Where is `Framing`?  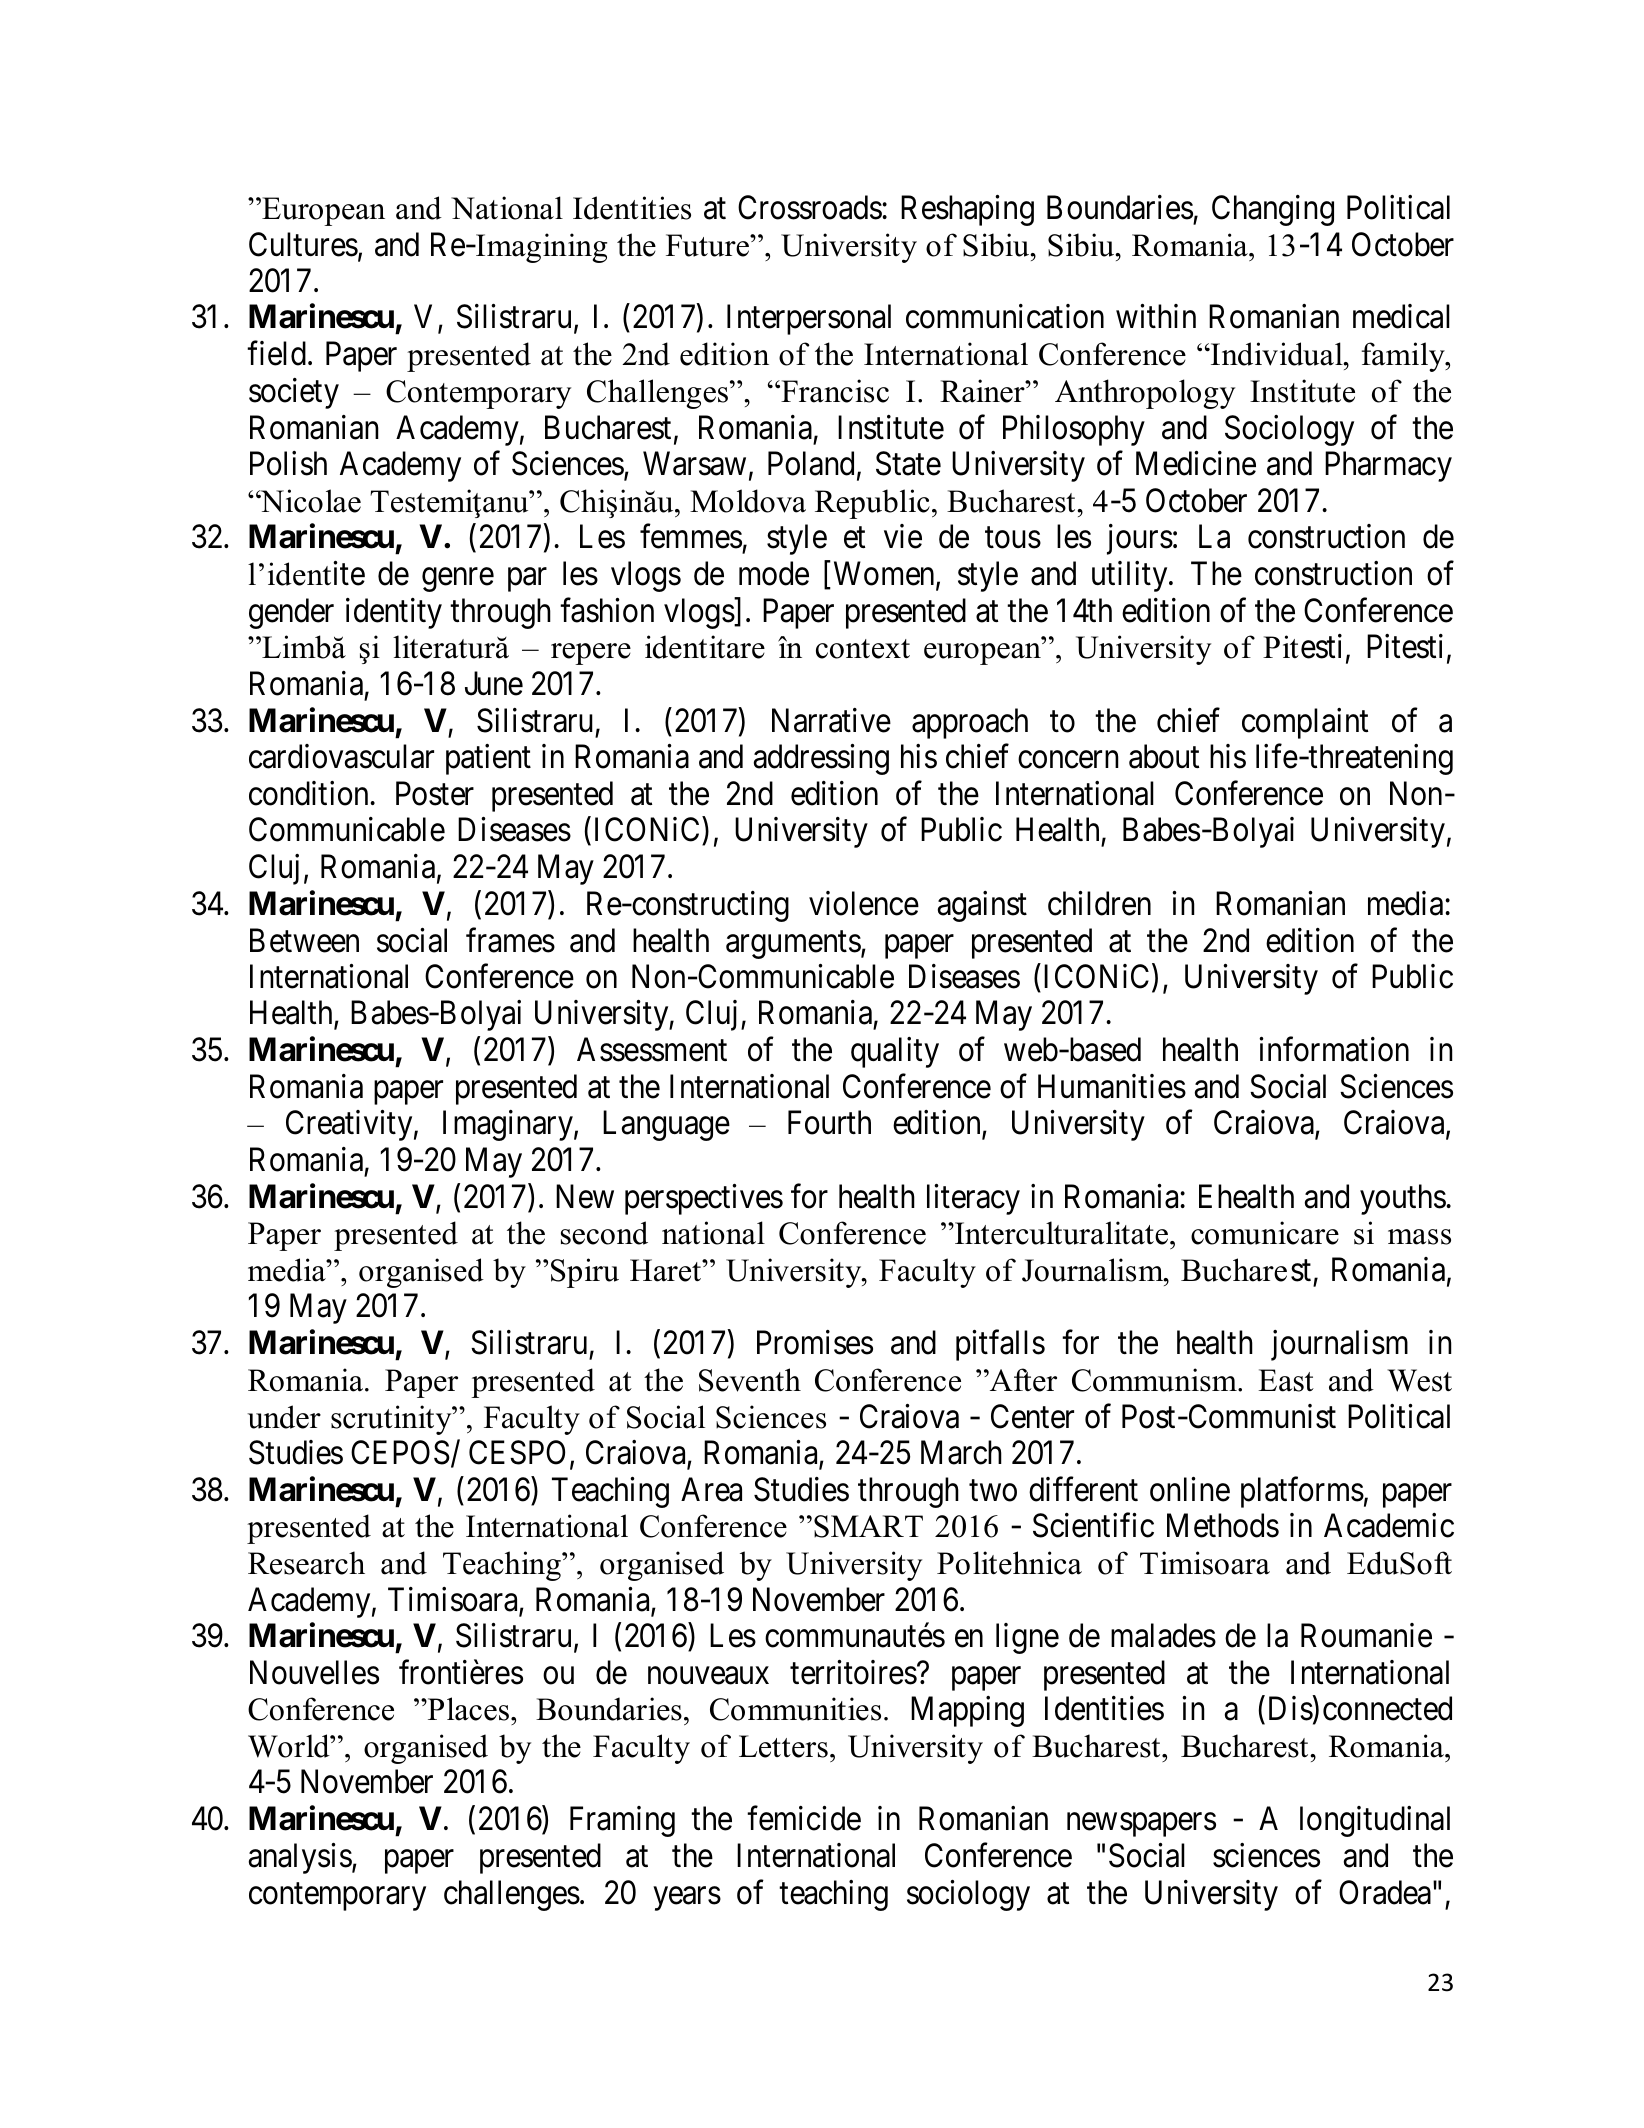
Framing is located at coordinates (622, 1821).
